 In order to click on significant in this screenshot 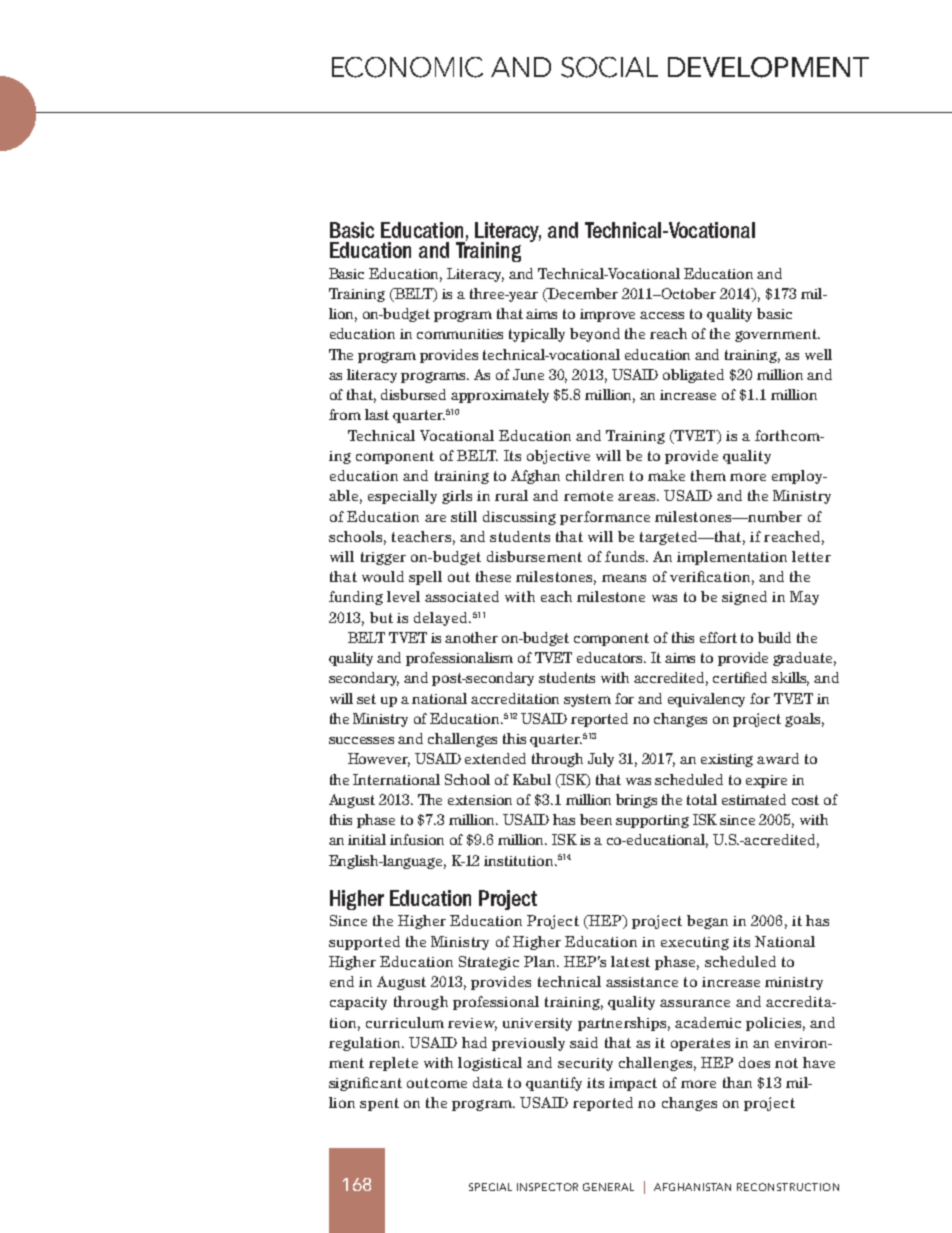, I will do `click(365, 1084)`.
